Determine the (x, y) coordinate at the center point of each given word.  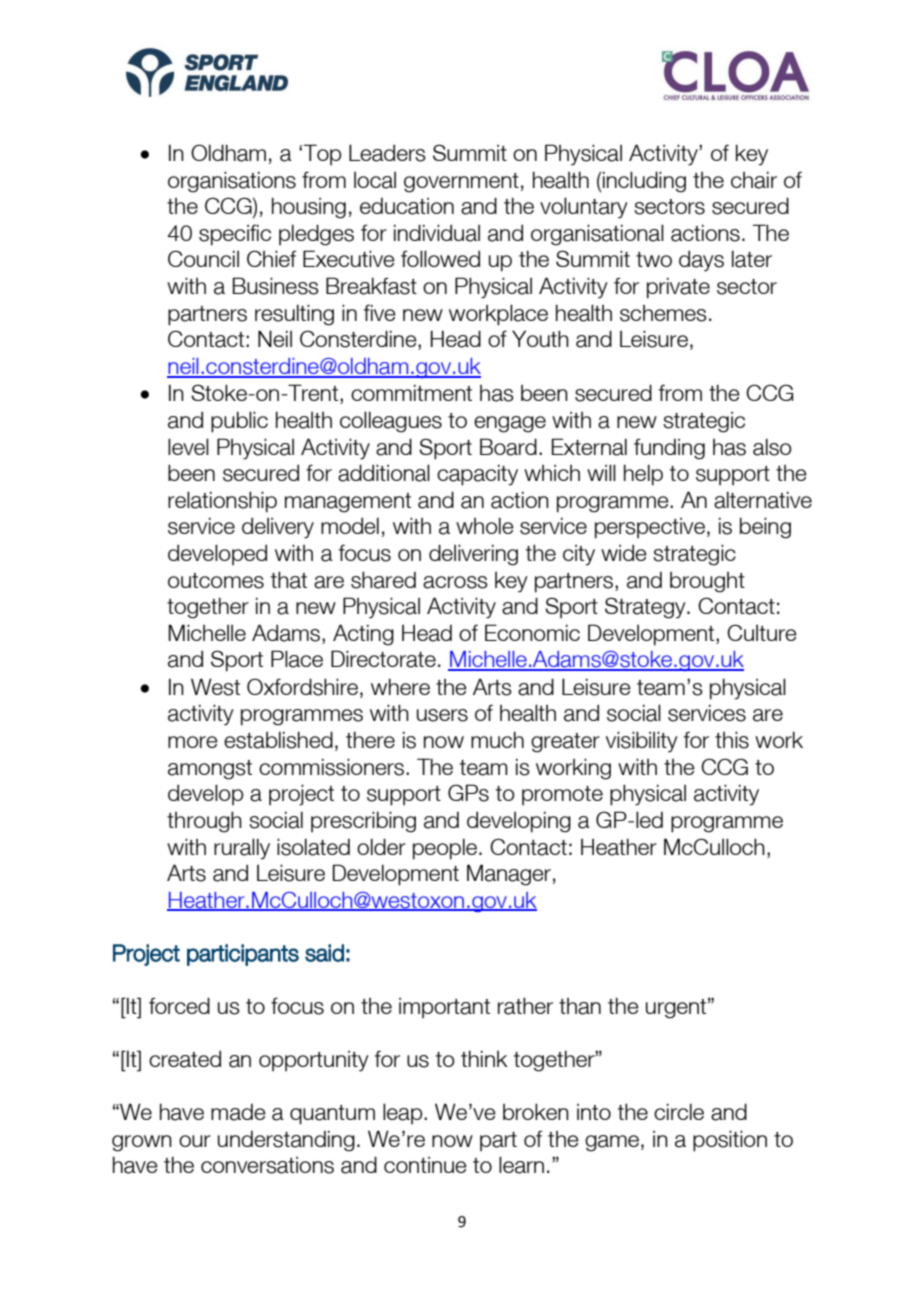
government (461, 183)
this (732, 740)
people (445, 849)
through (204, 822)
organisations (232, 182)
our (195, 1141)
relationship (222, 502)
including (644, 182)
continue (425, 1165)
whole (485, 525)
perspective (650, 528)
